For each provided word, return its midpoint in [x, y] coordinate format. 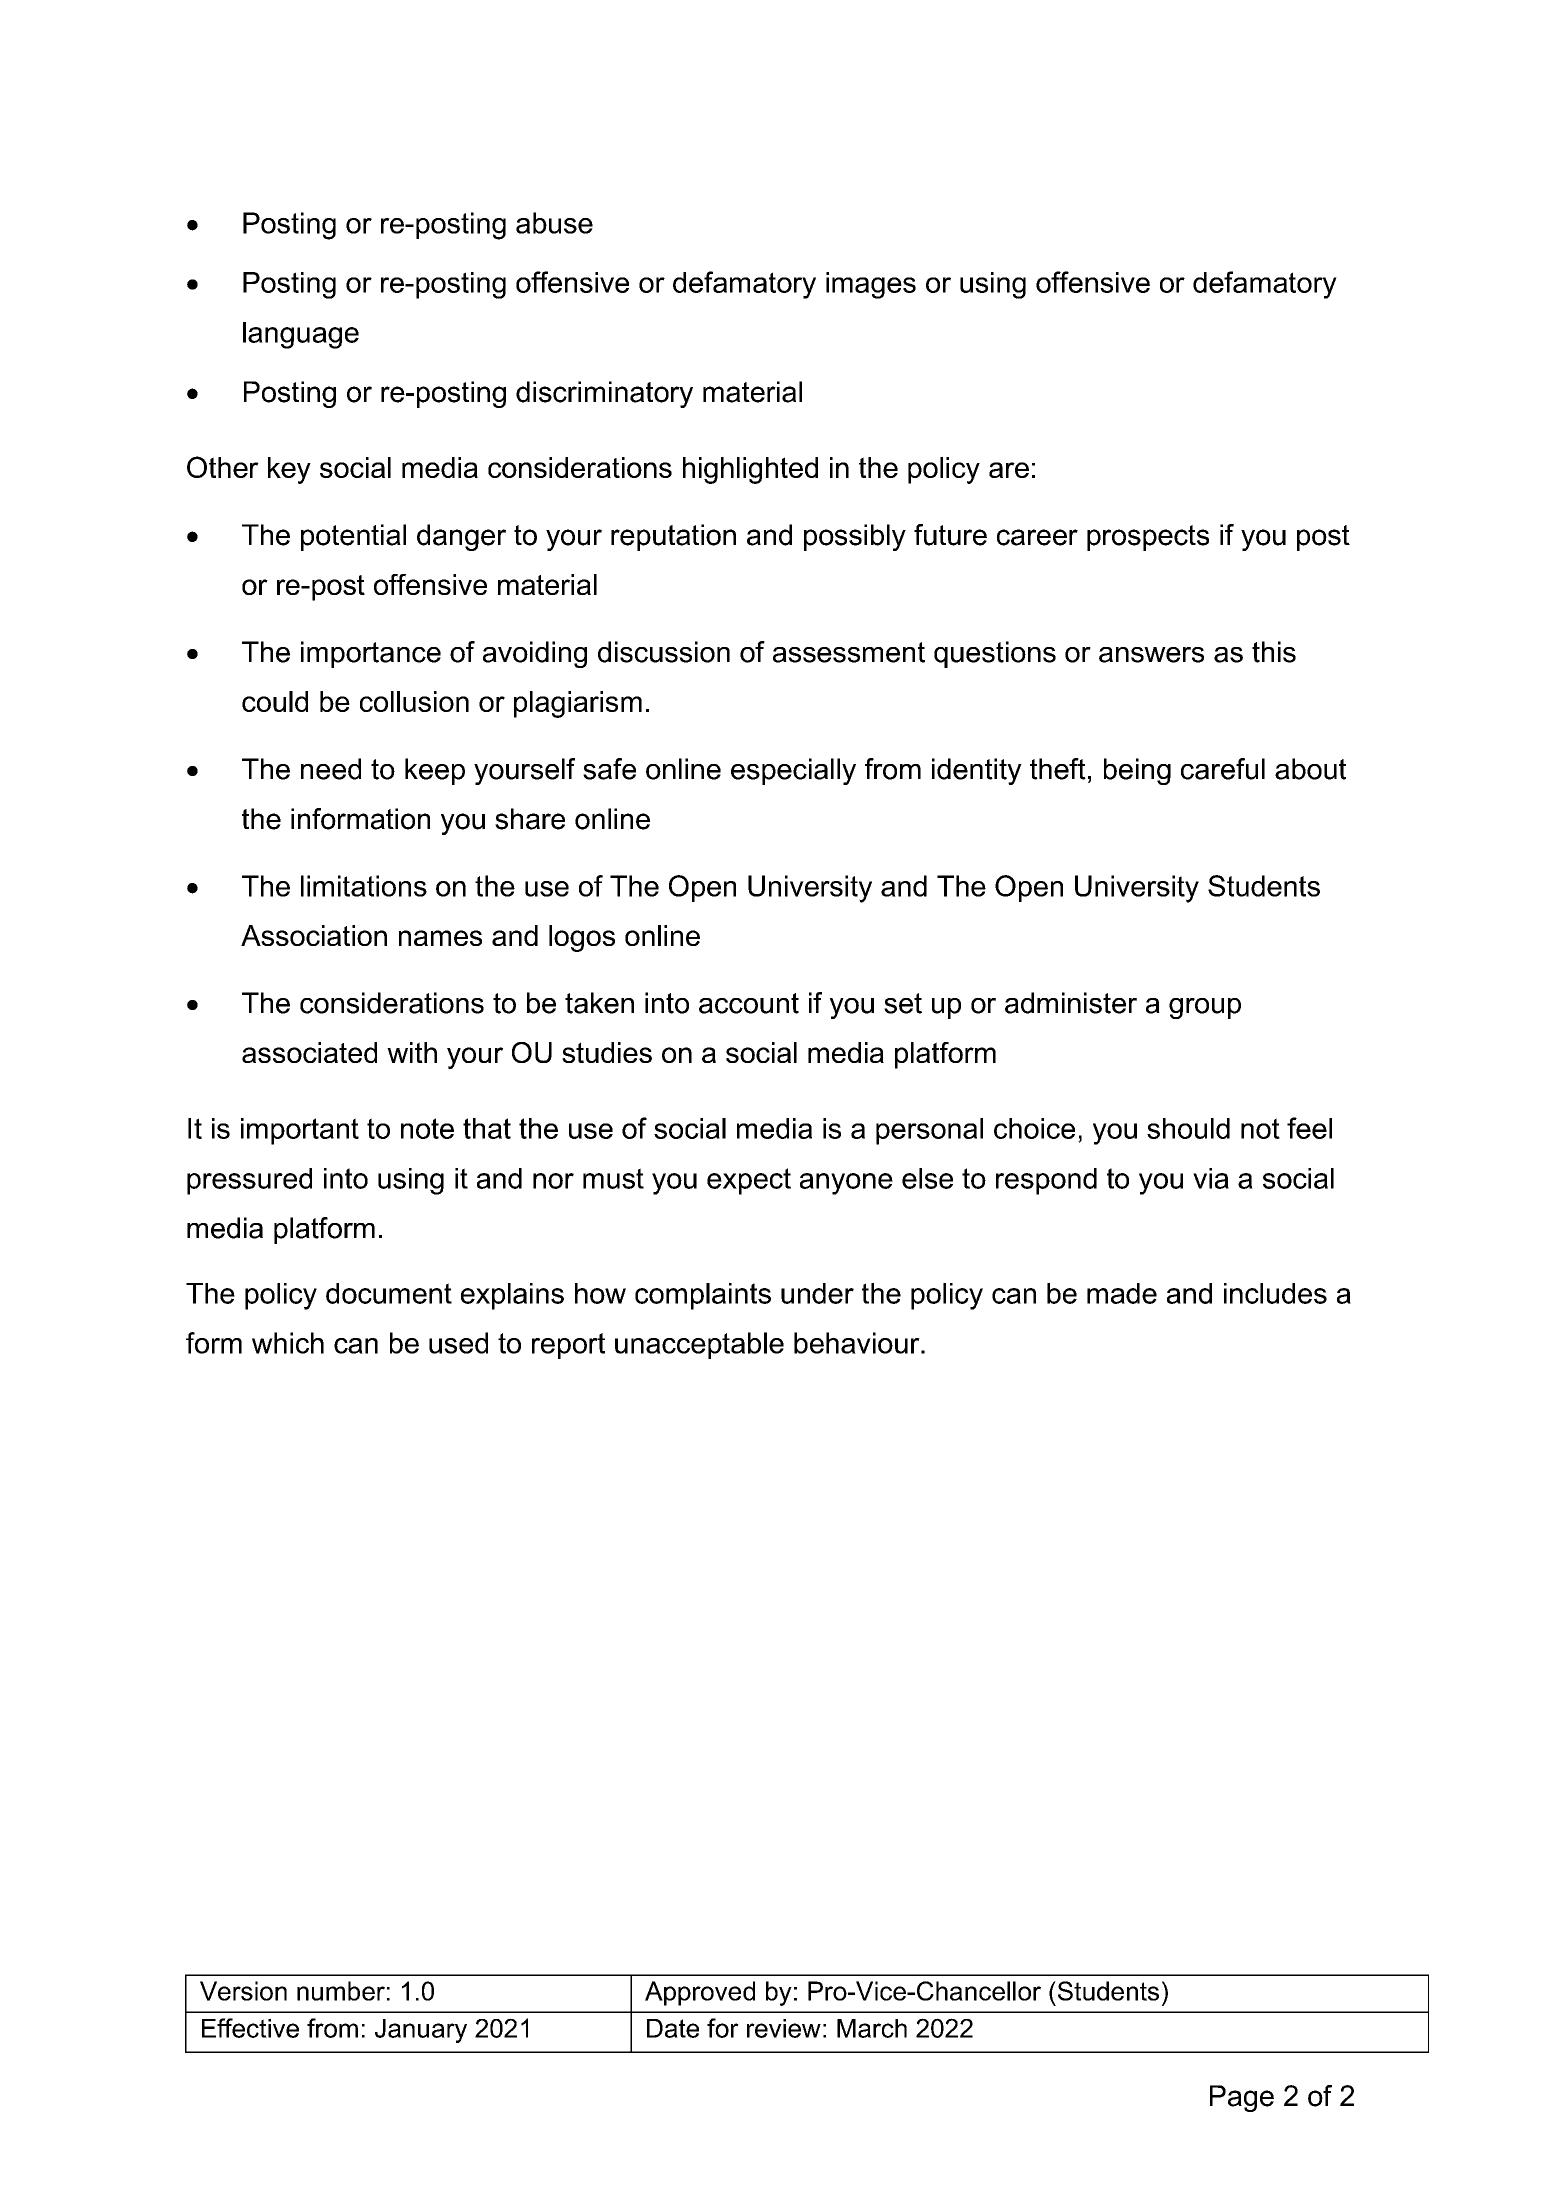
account [749, 1003]
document [389, 1293]
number [341, 1991]
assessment [849, 652]
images [871, 285]
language [301, 335]
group [1205, 1008]
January [421, 2031]
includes [1275, 1293]
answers [1151, 655]
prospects [1148, 538]
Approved [700, 1993]
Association [314, 935]
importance [371, 654]
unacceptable [699, 1345]
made [1122, 1293]
